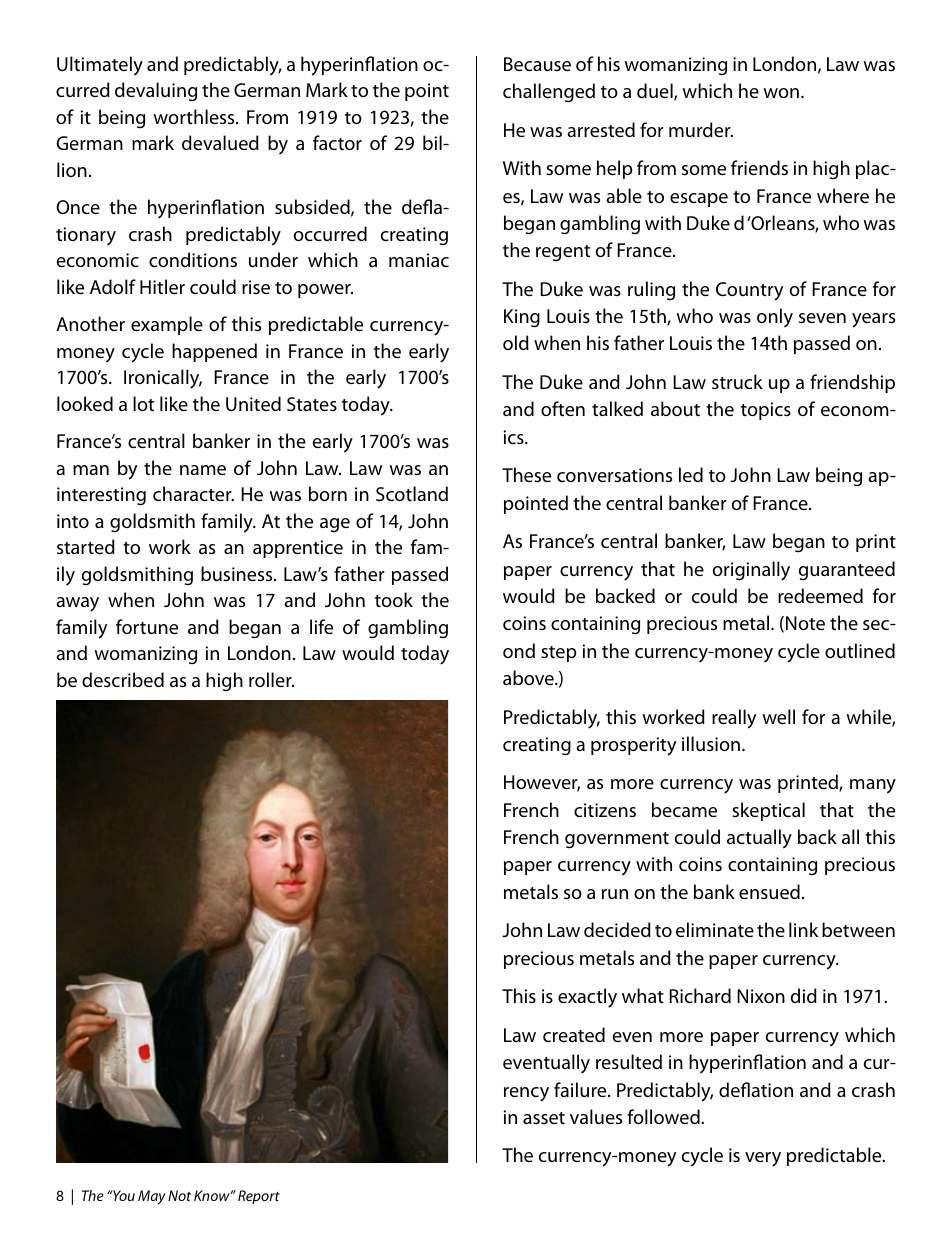  Describe the element at coordinates (193, 493) in the document. I see `character` at that location.
